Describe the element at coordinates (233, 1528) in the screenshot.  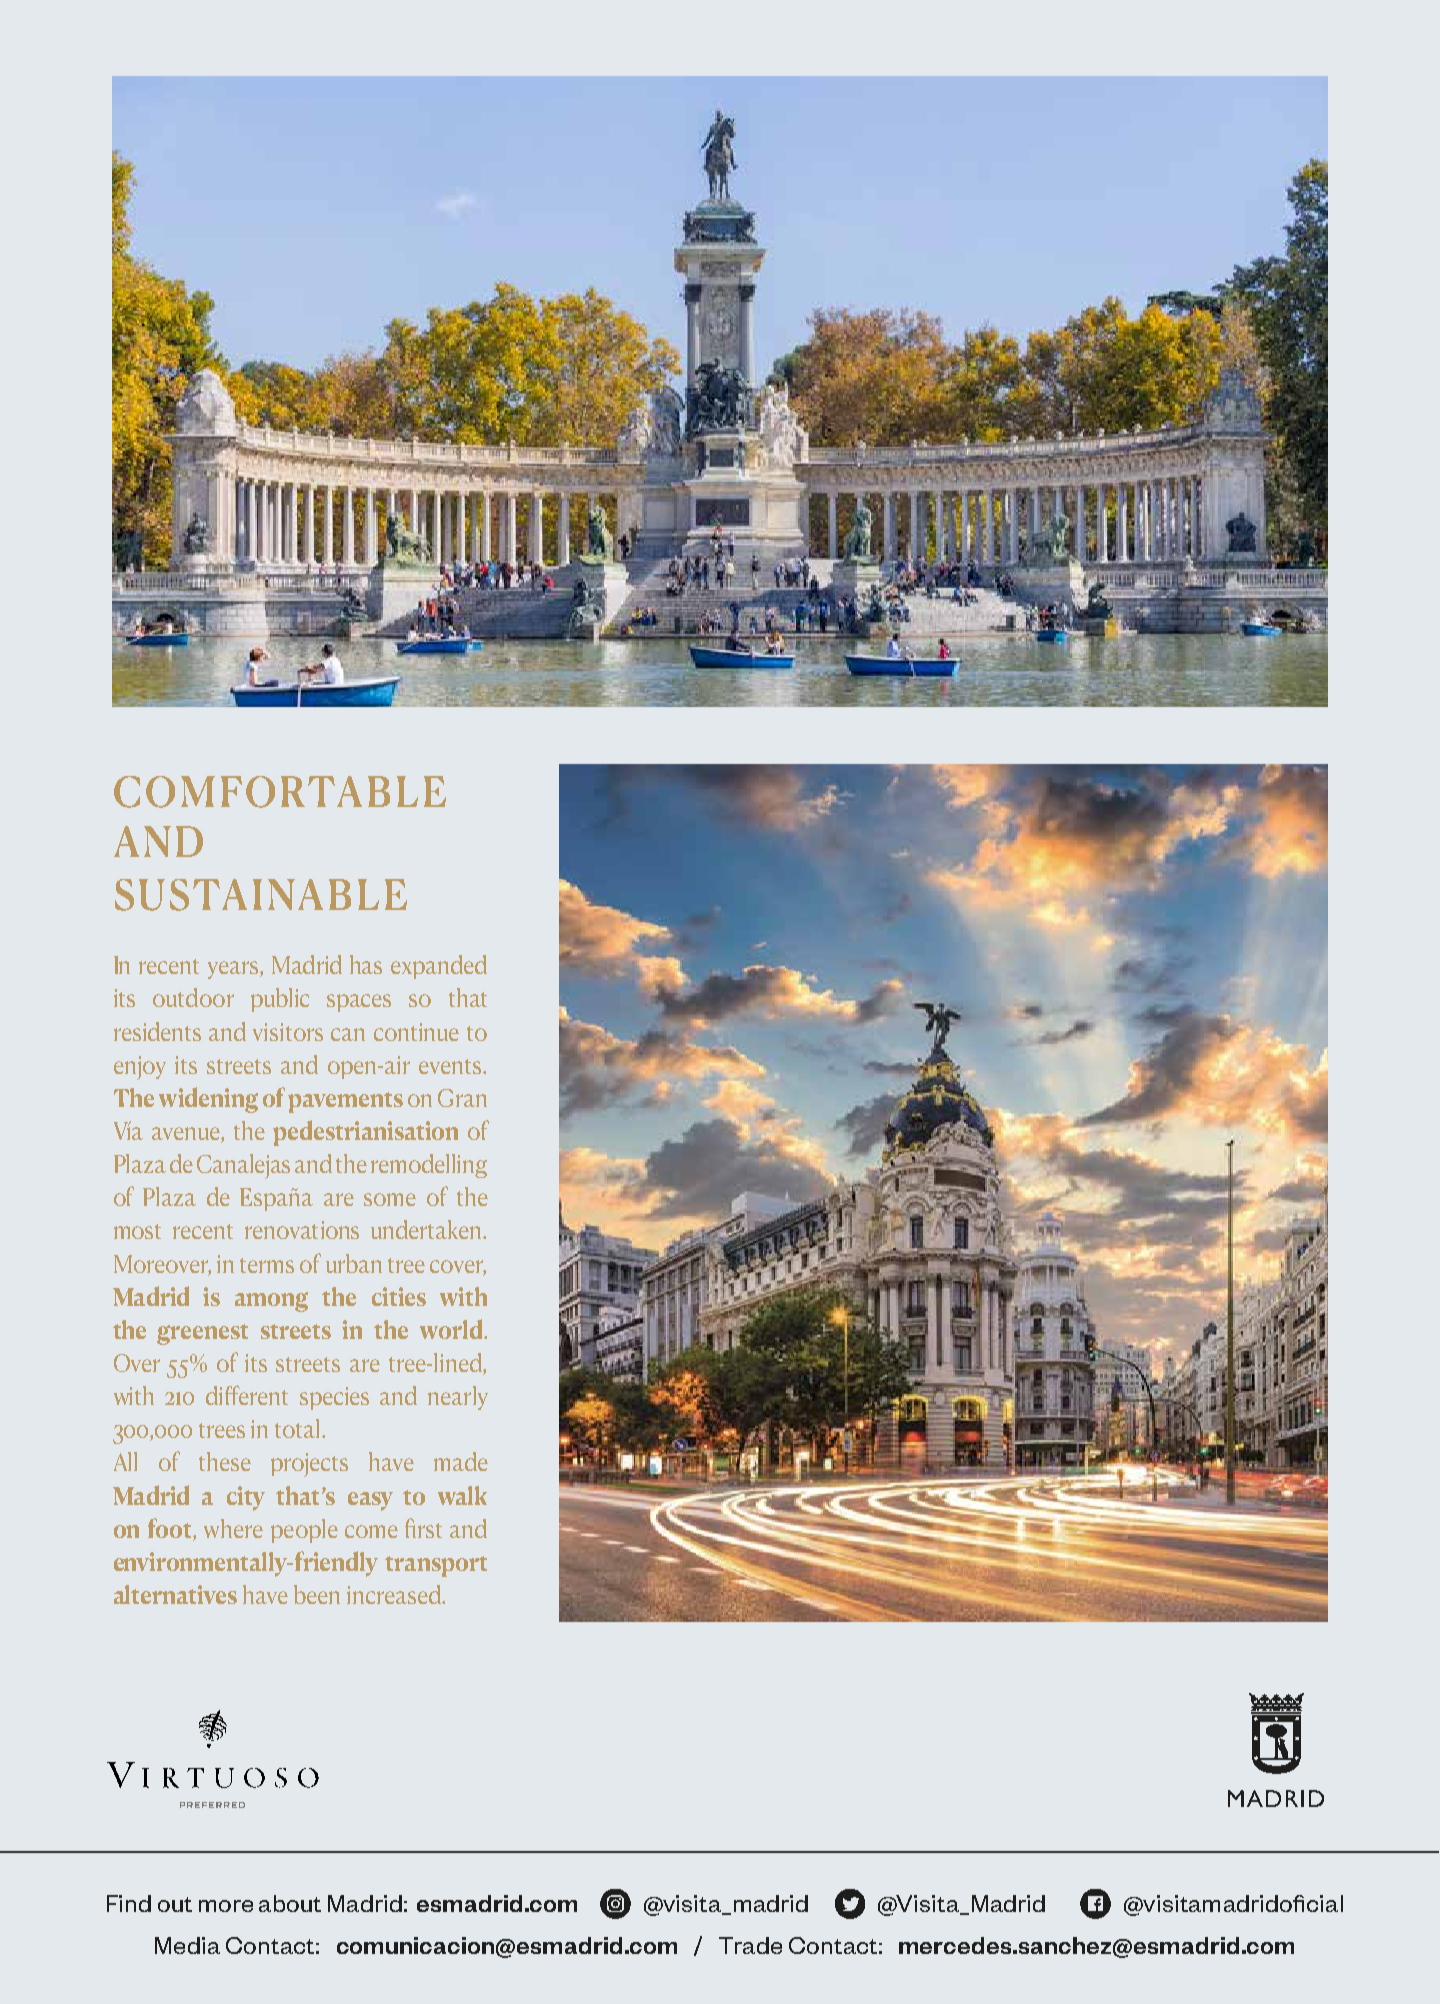
I see `where` at that location.
